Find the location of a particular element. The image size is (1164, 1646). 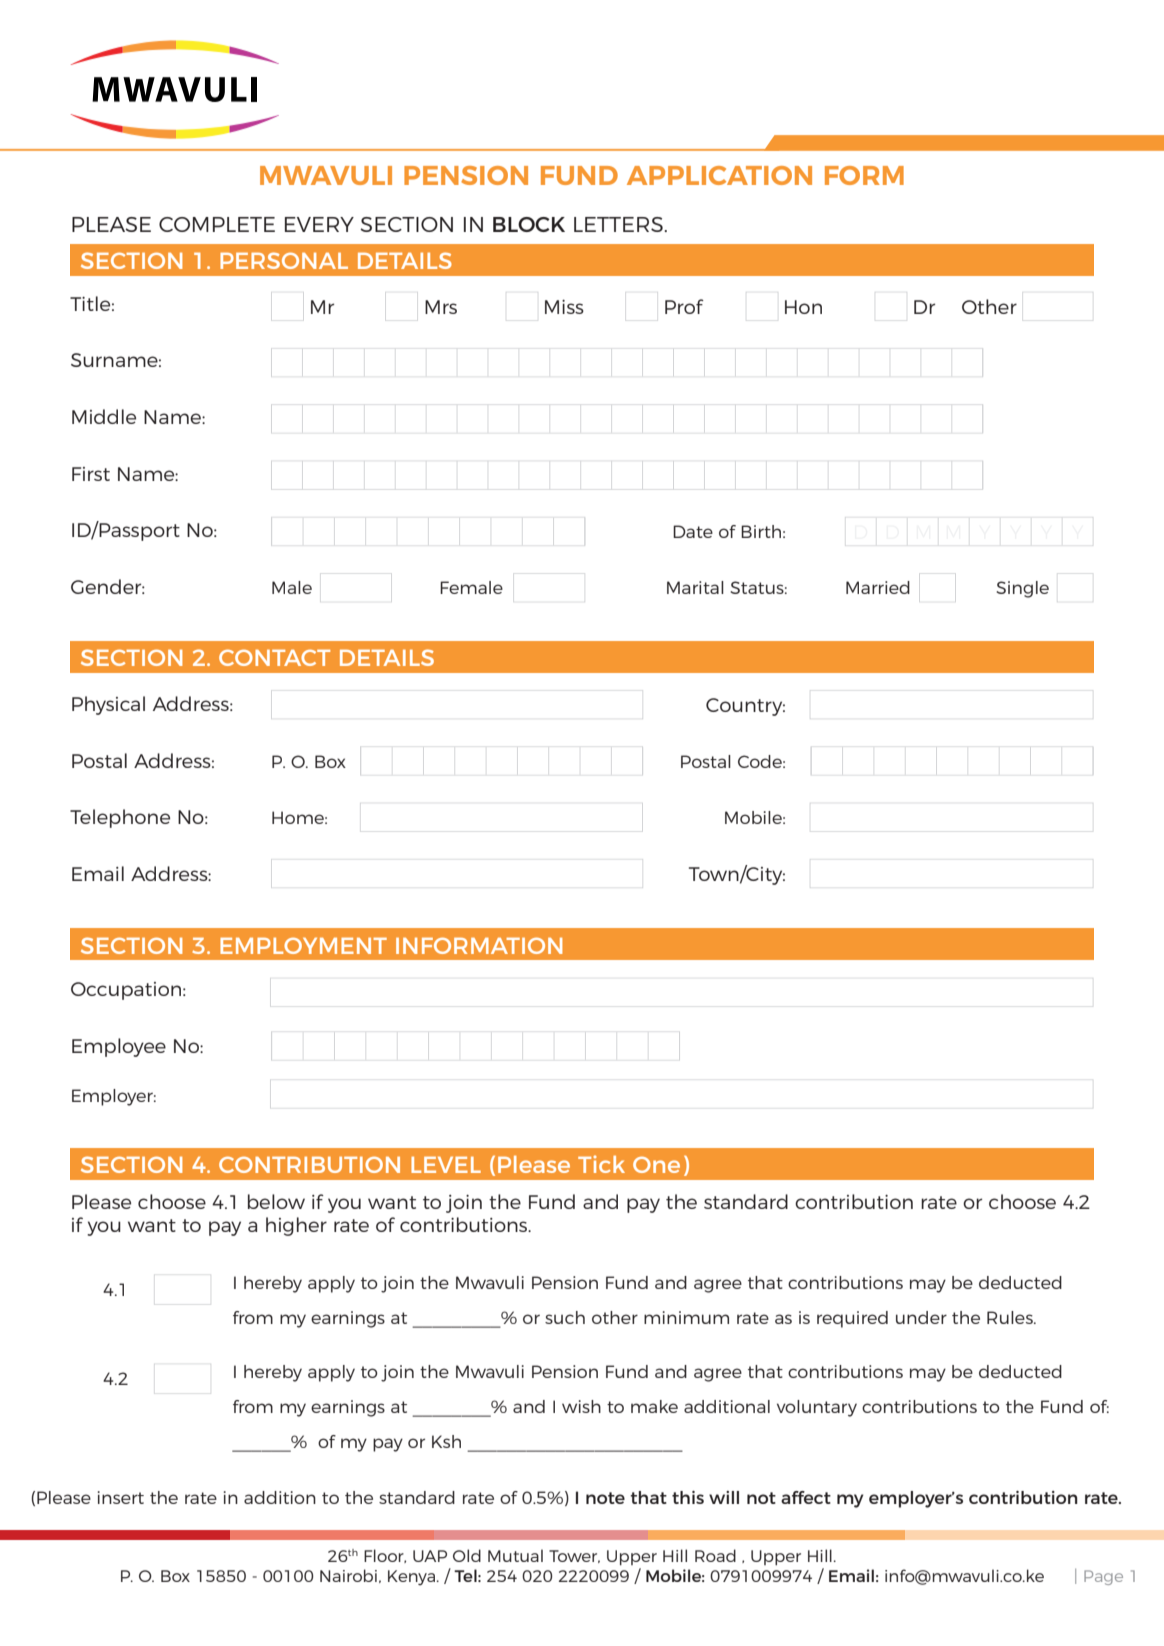

insert is located at coordinates (121, 1497).
